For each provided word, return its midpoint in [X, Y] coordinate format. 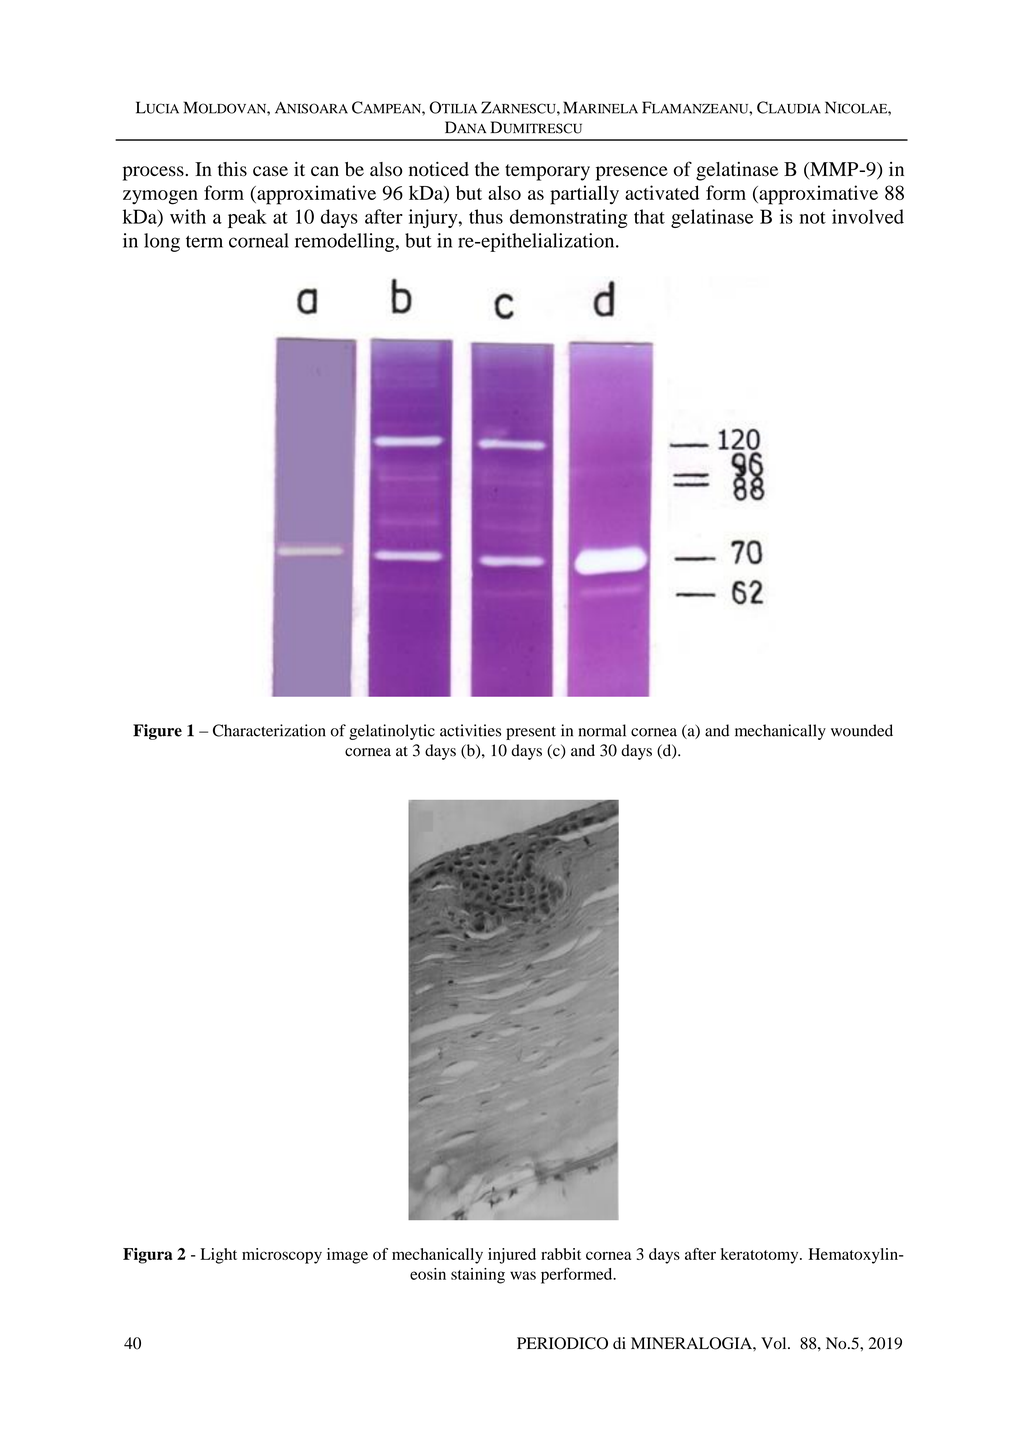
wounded [862, 730]
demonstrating [569, 218]
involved [868, 216]
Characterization [269, 730]
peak [247, 218]
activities [470, 730]
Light [218, 1256]
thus [486, 216]
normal [602, 730]
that [649, 216]
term [204, 241]
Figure [157, 732]
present [531, 733]
